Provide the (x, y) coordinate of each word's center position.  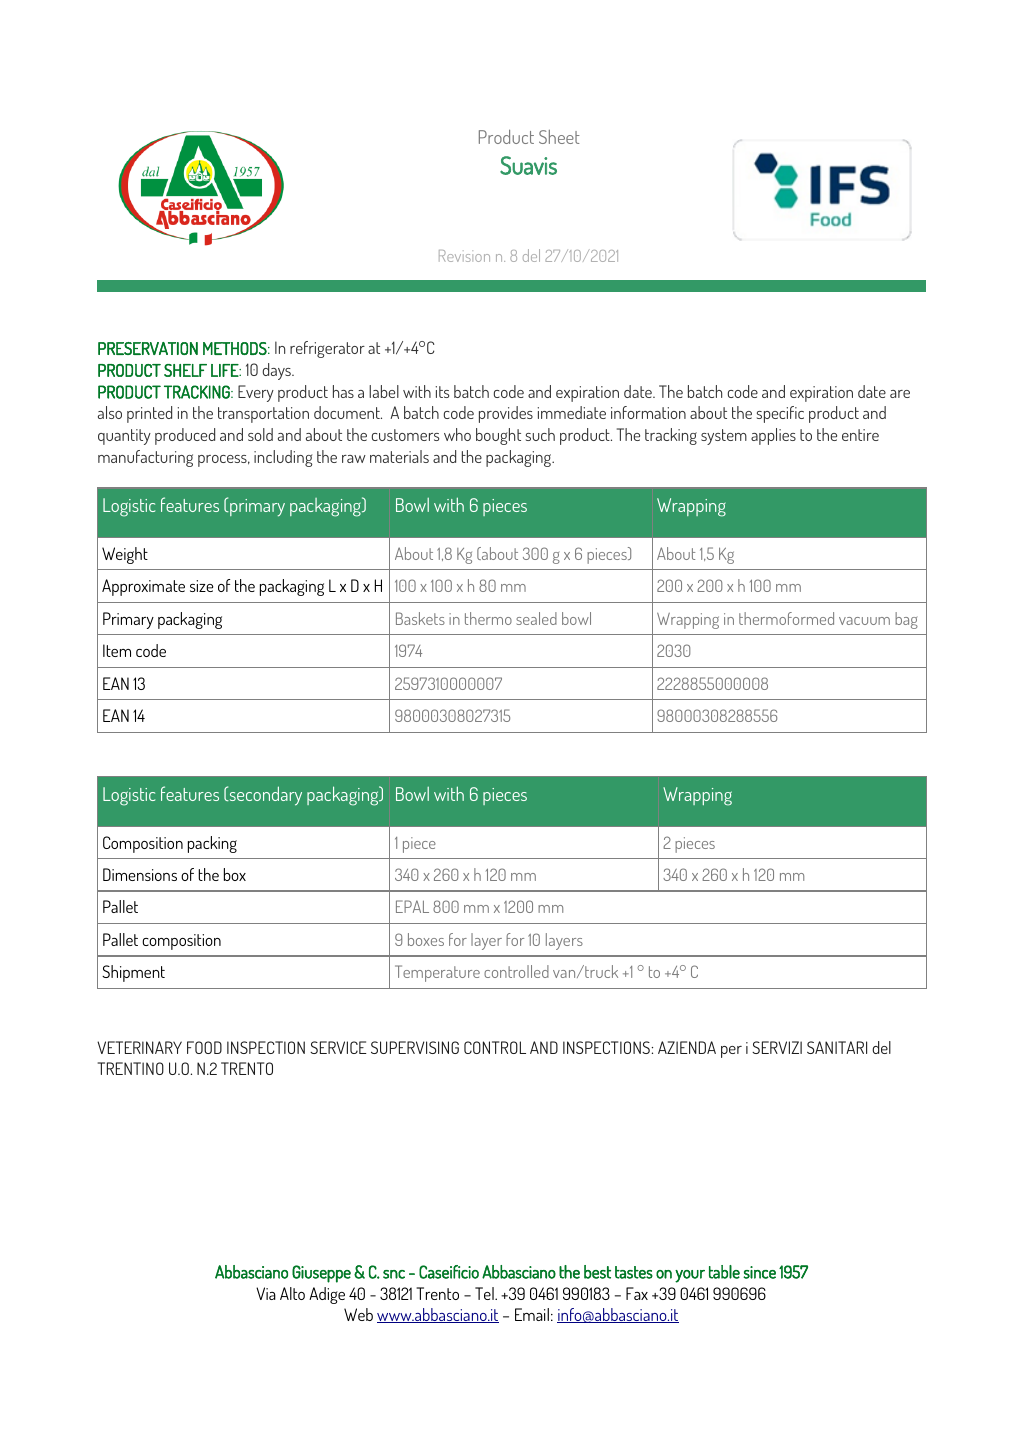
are (900, 394)
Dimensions (140, 874)
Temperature (437, 973)
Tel (485, 1293)
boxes (426, 939)
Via (266, 1293)
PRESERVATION (148, 348)
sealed (536, 618)
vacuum (864, 621)
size (201, 586)
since (759, 1272)
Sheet (559, 137)
